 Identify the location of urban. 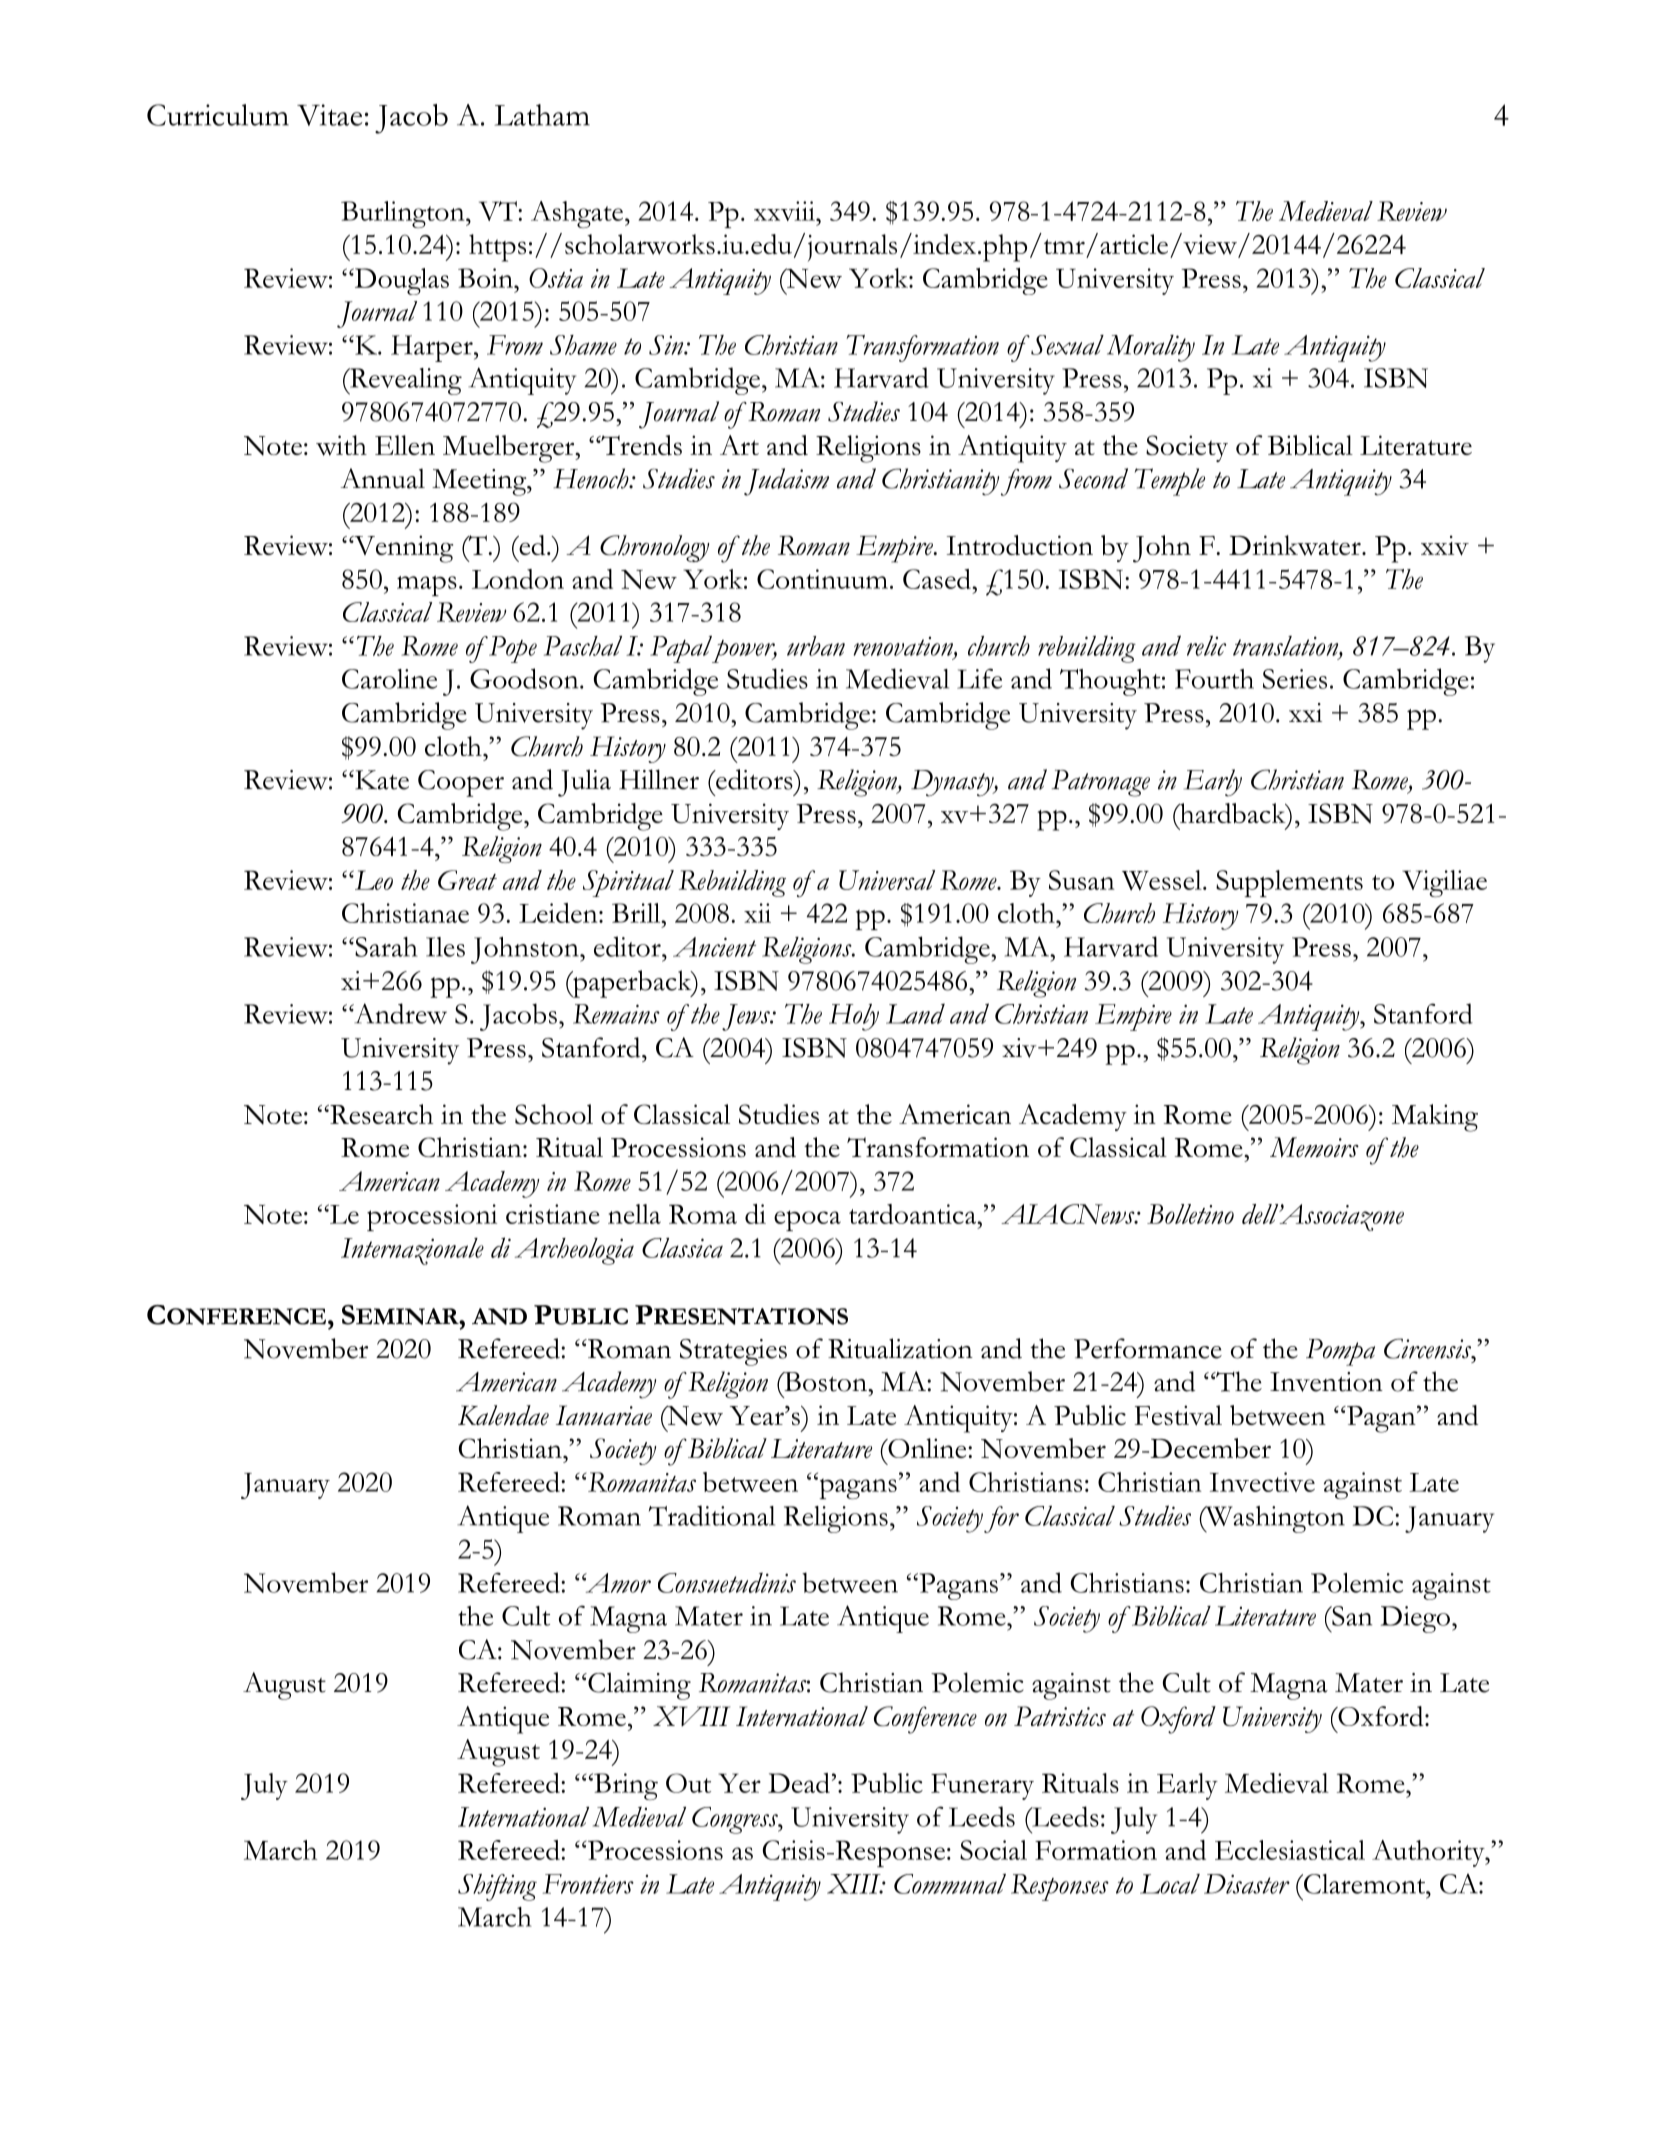
(816, 646).
